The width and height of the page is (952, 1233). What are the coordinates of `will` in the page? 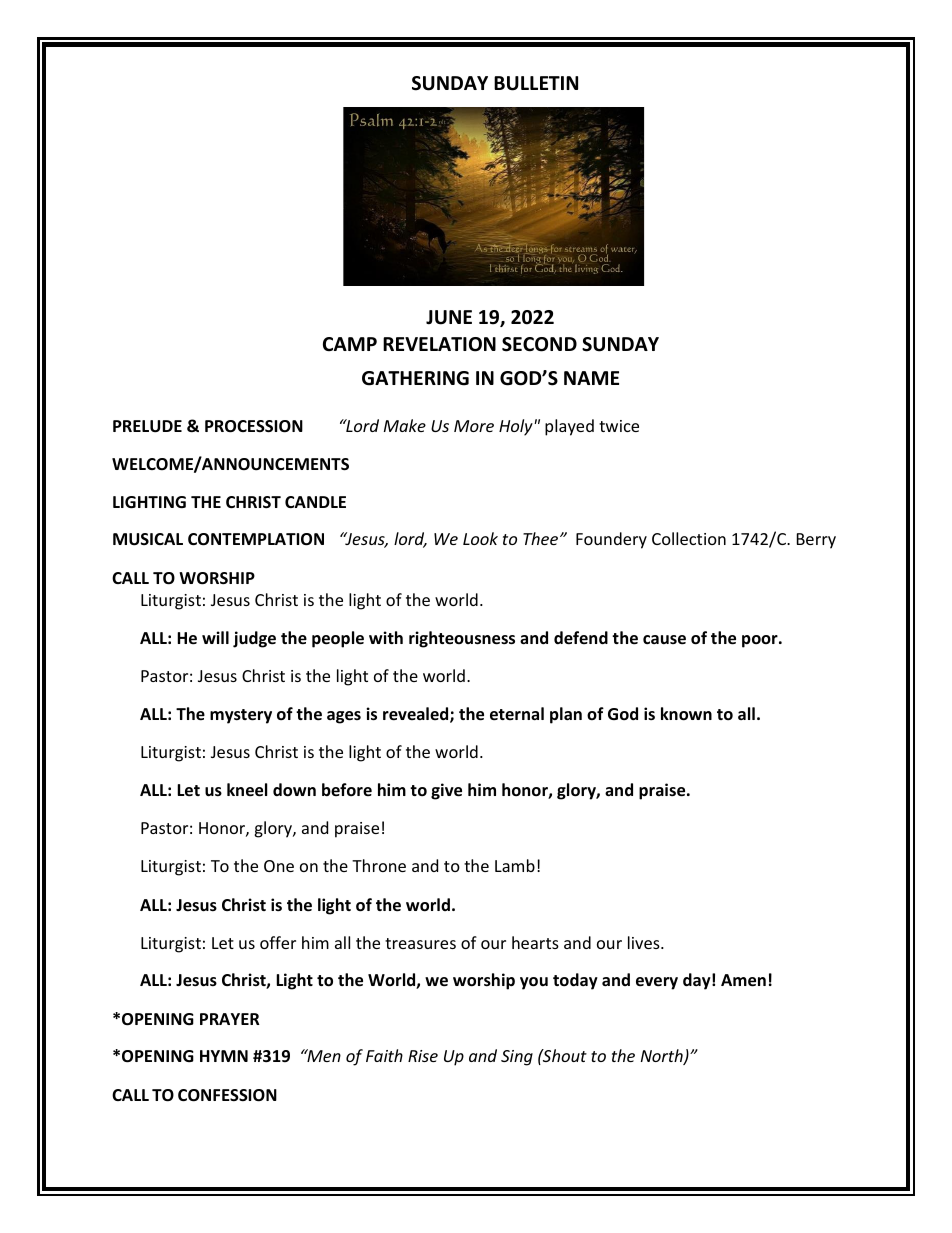 It's located at (215, 637).
